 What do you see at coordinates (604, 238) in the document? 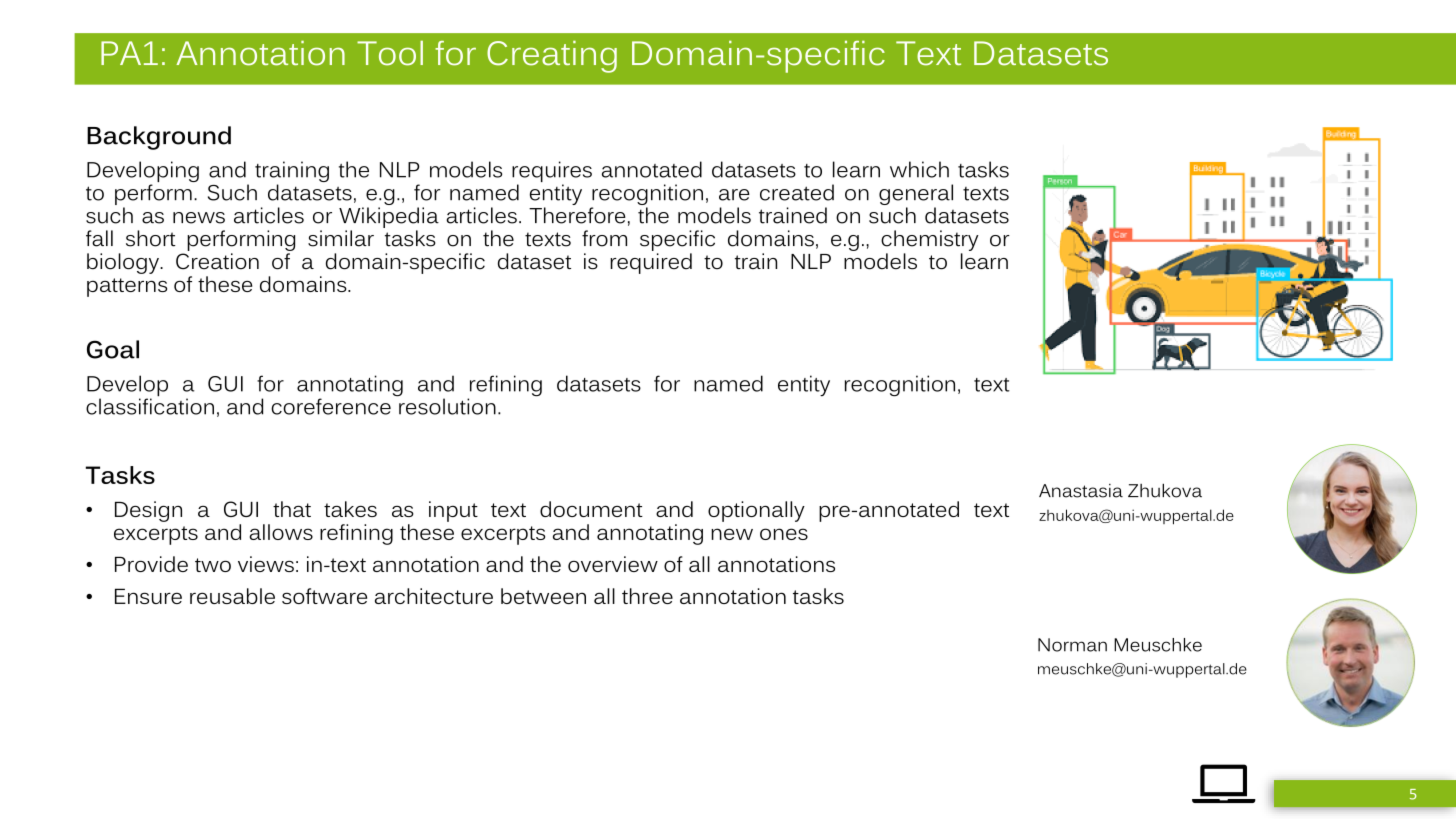
I see `from` at bounding box center [604, 238].
